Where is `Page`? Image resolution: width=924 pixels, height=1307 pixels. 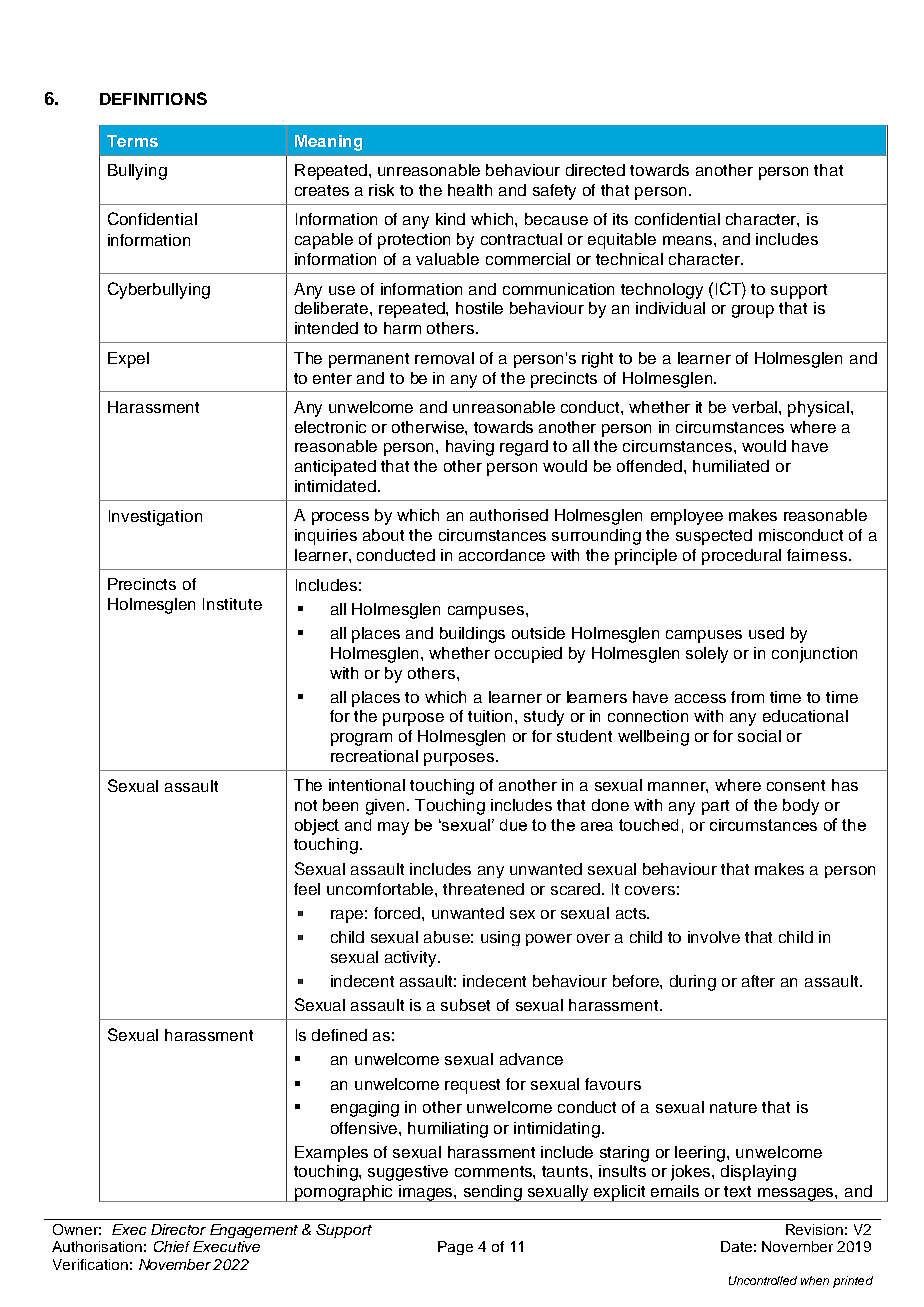 Page is located at coordinates (455, 1248).
